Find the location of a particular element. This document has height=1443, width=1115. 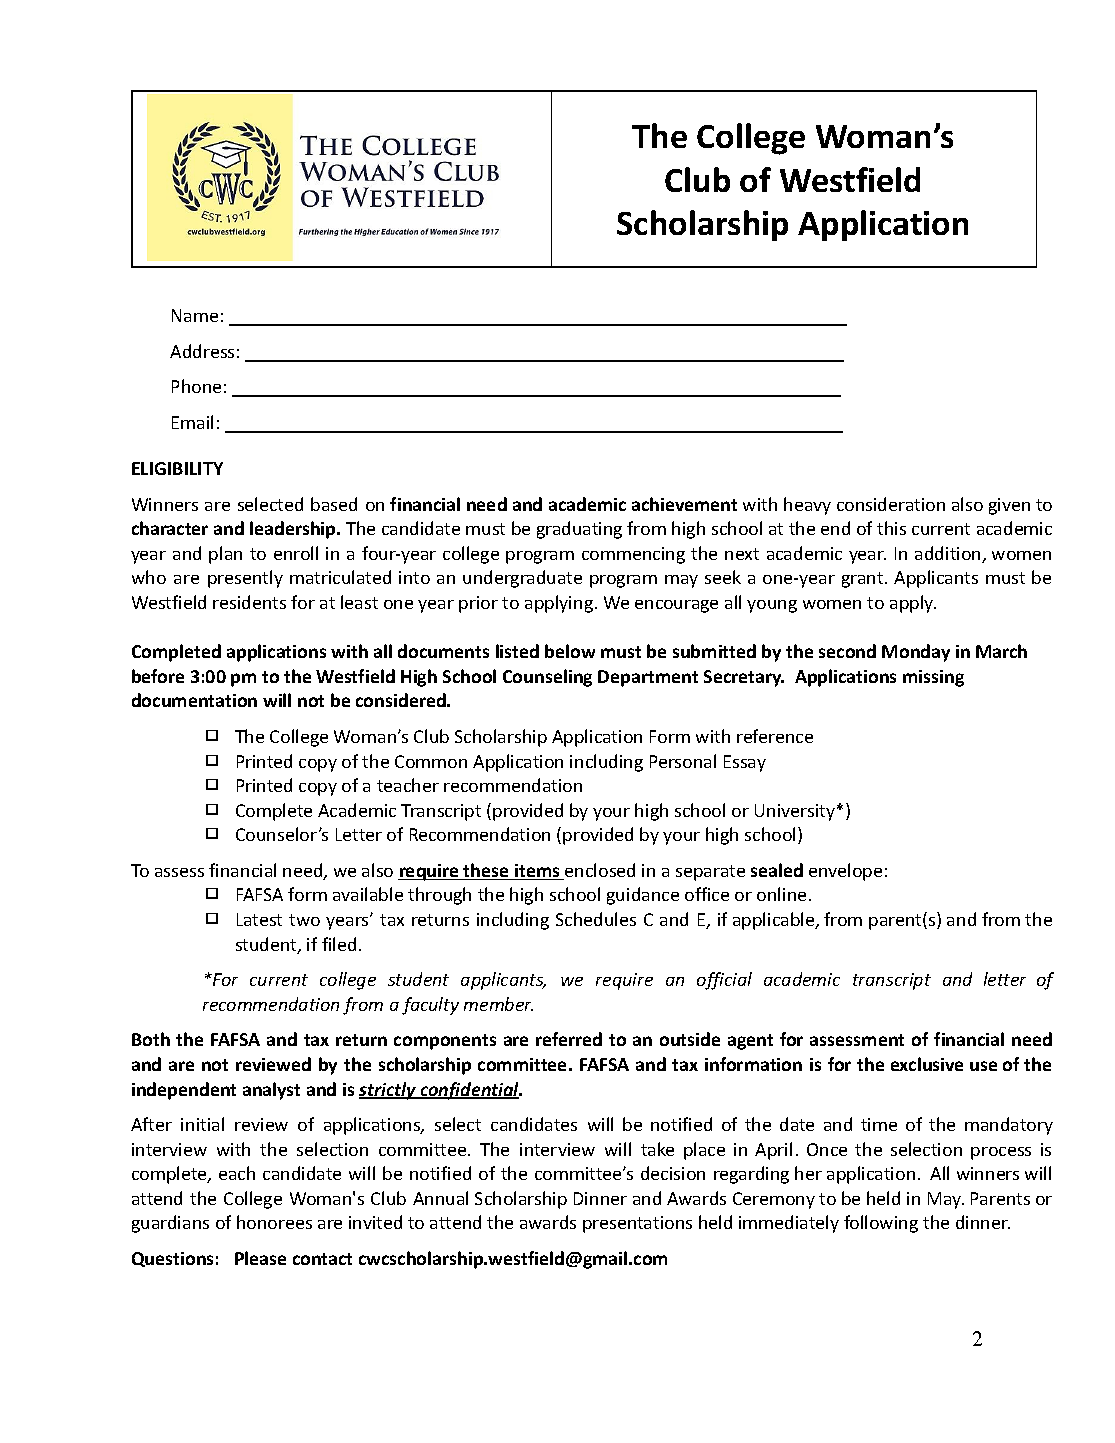

University is located at coordinates (796, 812).
